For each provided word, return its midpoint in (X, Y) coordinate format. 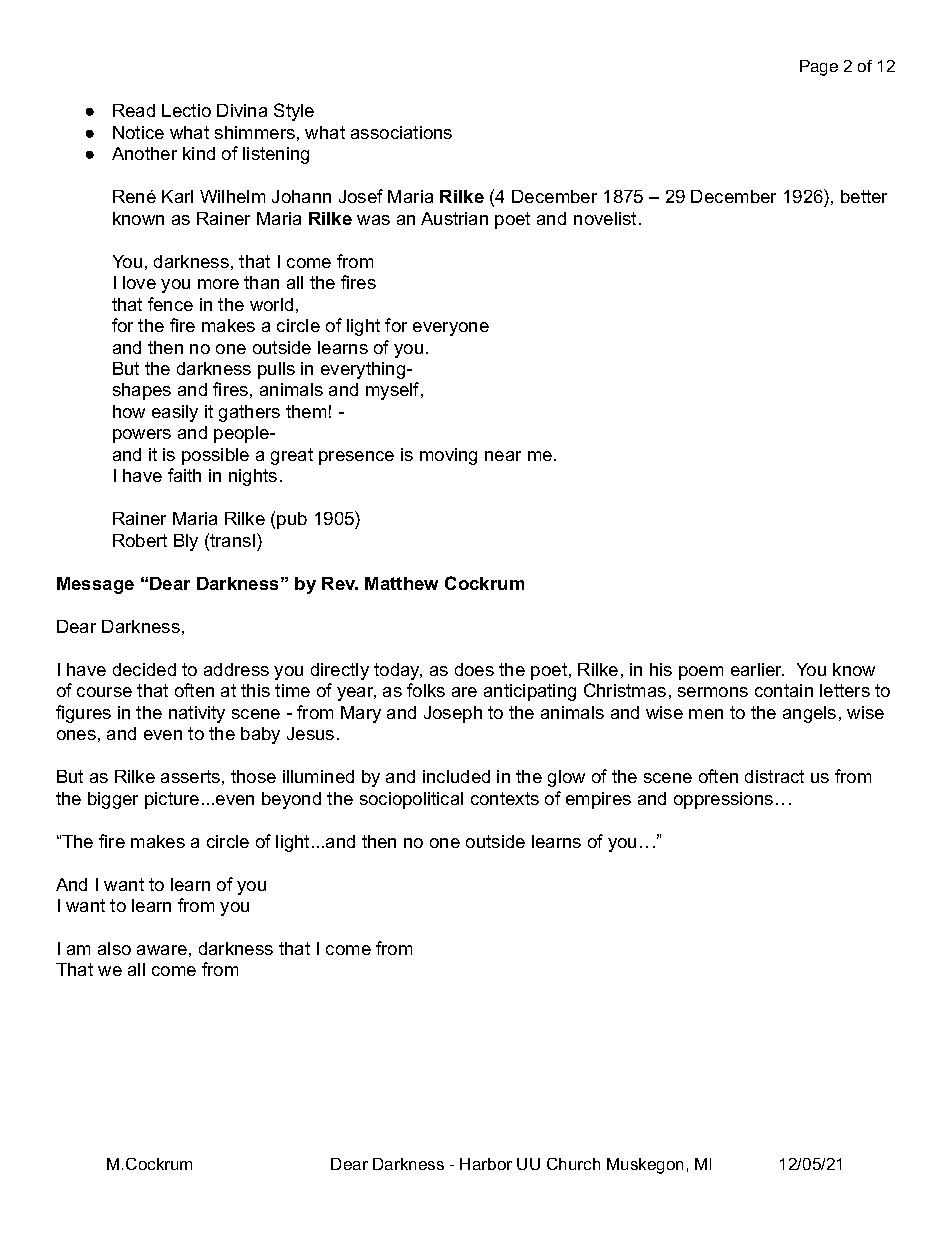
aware (162, 950)
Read (134, 110)
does (474, 669)
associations (401, 132)
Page (819, 68)
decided (144, 669)
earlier (757, 669)
